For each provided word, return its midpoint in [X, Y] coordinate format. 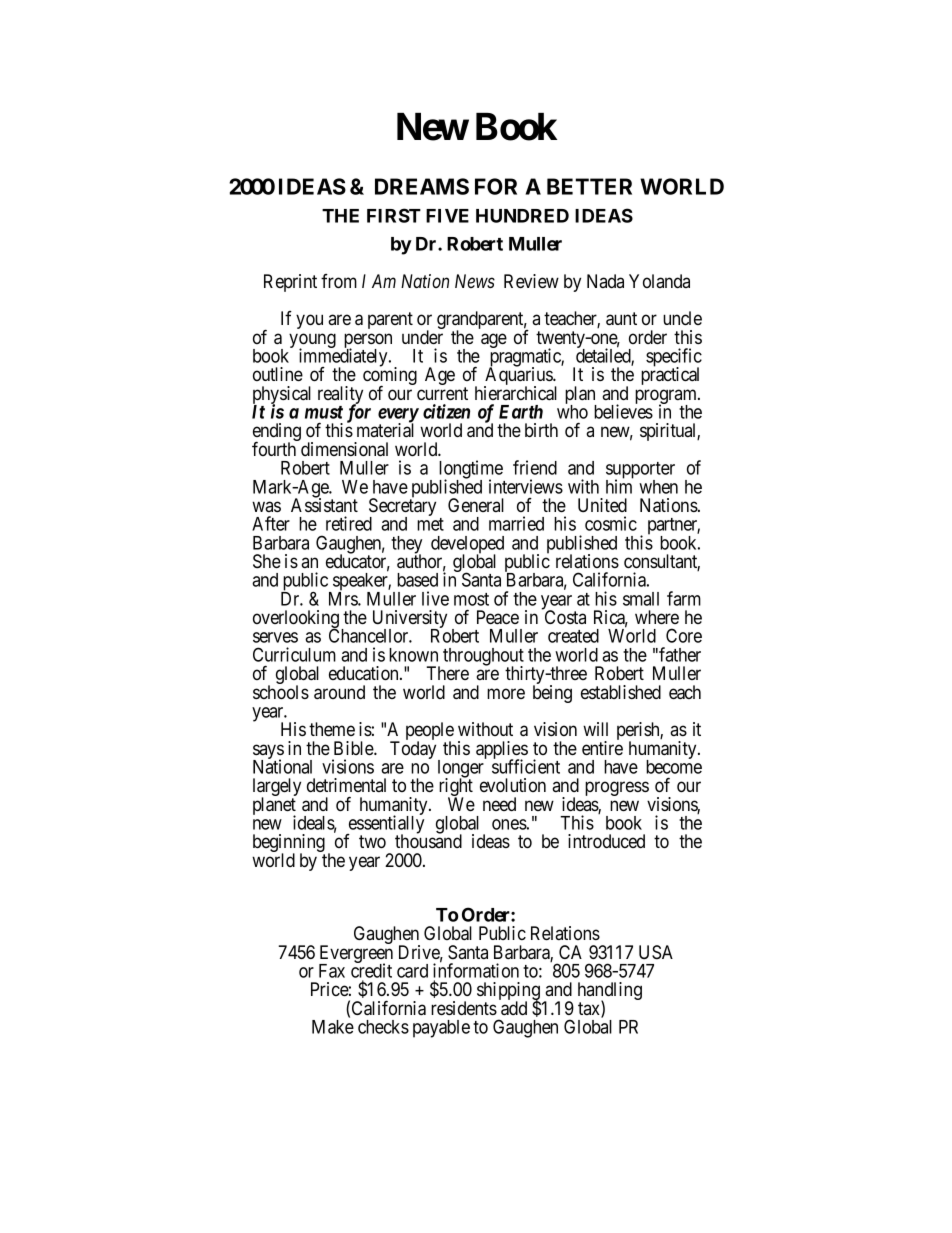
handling [610, 992]
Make [333, 1027]
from [339, 281]
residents [464, 1008]
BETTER [589, 186]
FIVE [447, 216]
